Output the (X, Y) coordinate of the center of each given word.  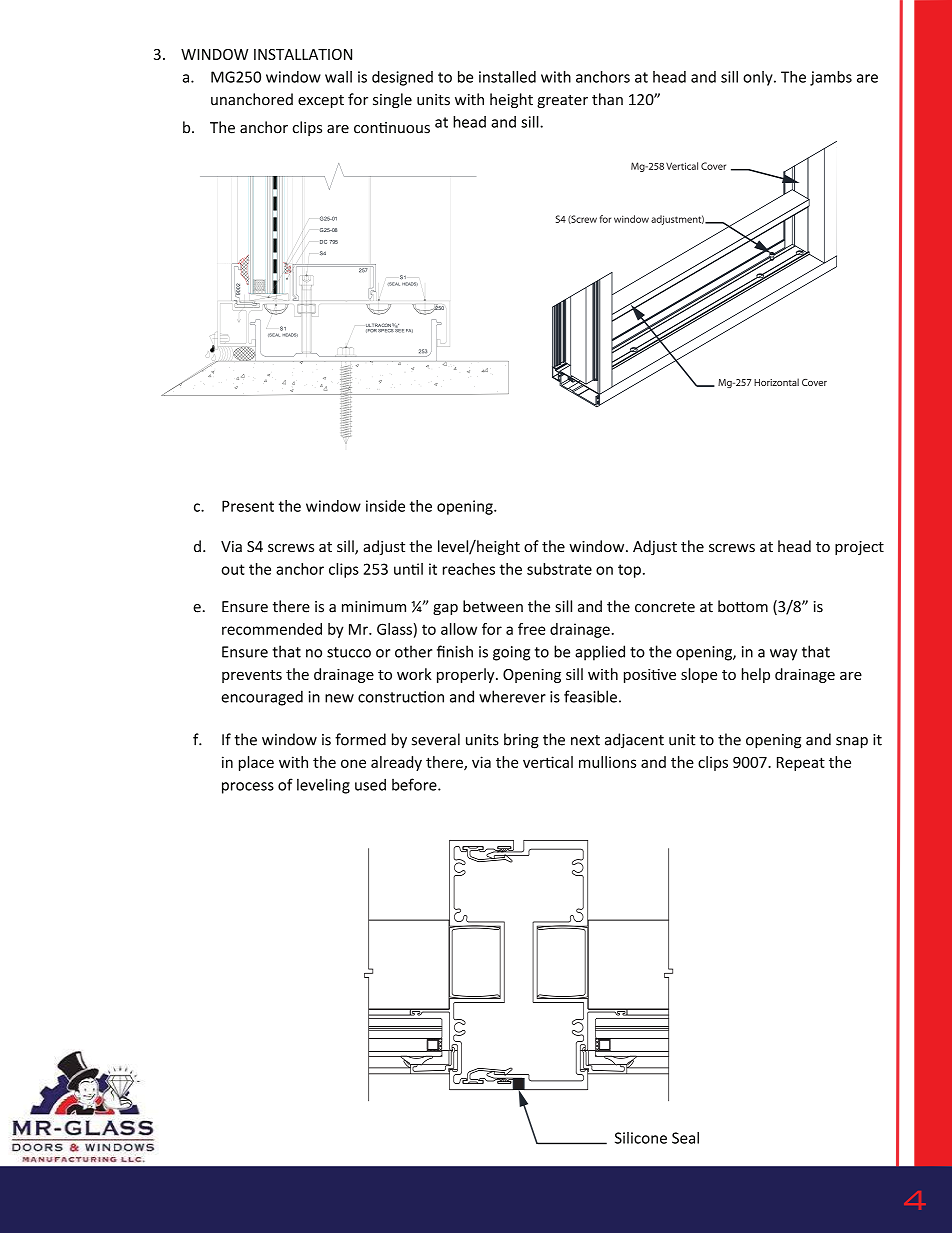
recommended (272, 629)
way (783, 655)
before (415, 784)
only (759, 78)
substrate (559, 569)
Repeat (801, 764)
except (321, 101)
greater (562, 101)
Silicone (641, 1138)
